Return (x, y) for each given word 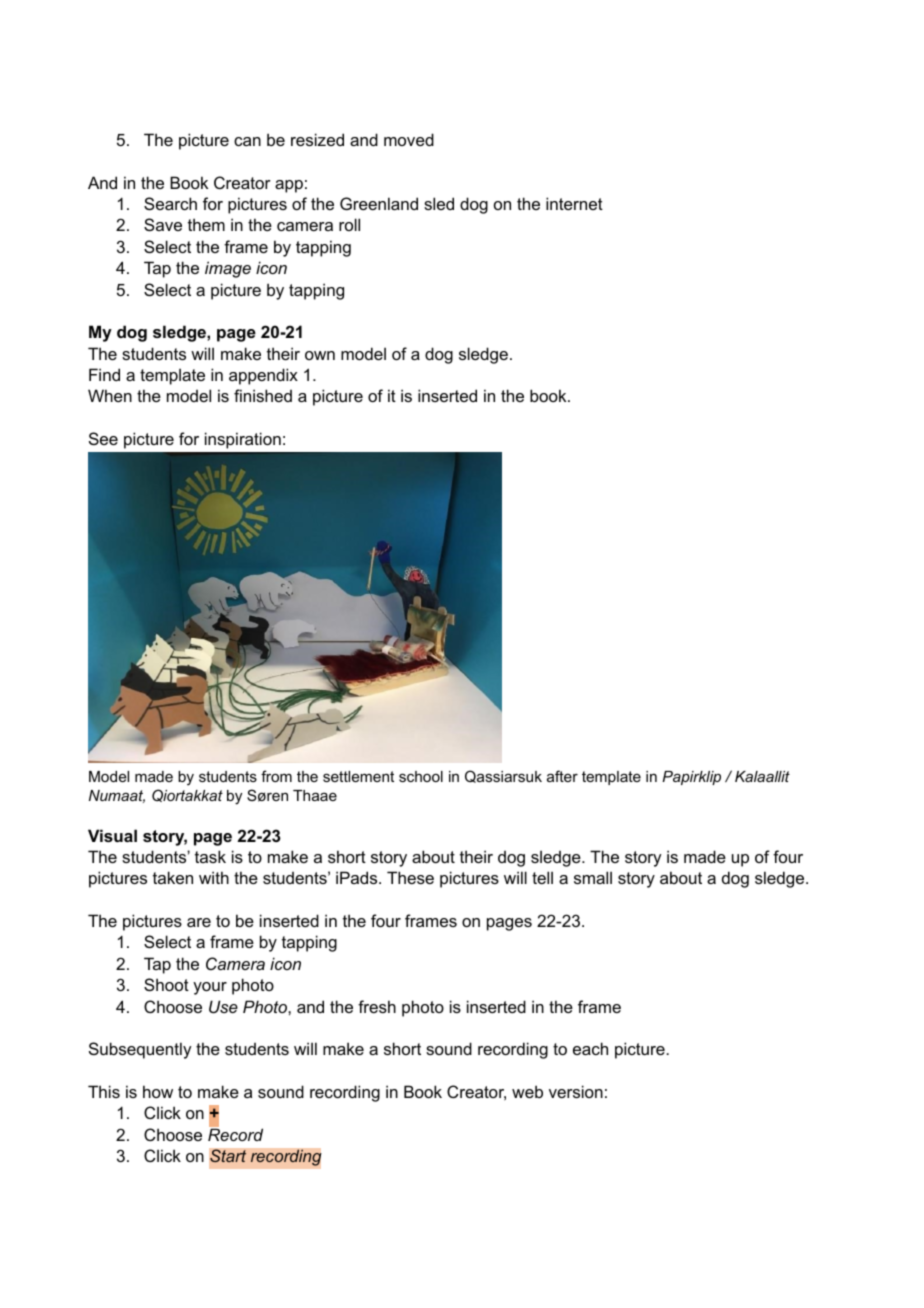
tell (542, 877)
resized (317, 139)
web (527, 1091)
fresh (377, 1006)
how (158, 1091)
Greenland (379, 203)
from (276, 776)
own (320, 355)
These (410, 877)
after (562, 776)
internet (574, 203)
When (110, 395)
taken (173, 877)
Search (170, 203)
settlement (358, 776)
